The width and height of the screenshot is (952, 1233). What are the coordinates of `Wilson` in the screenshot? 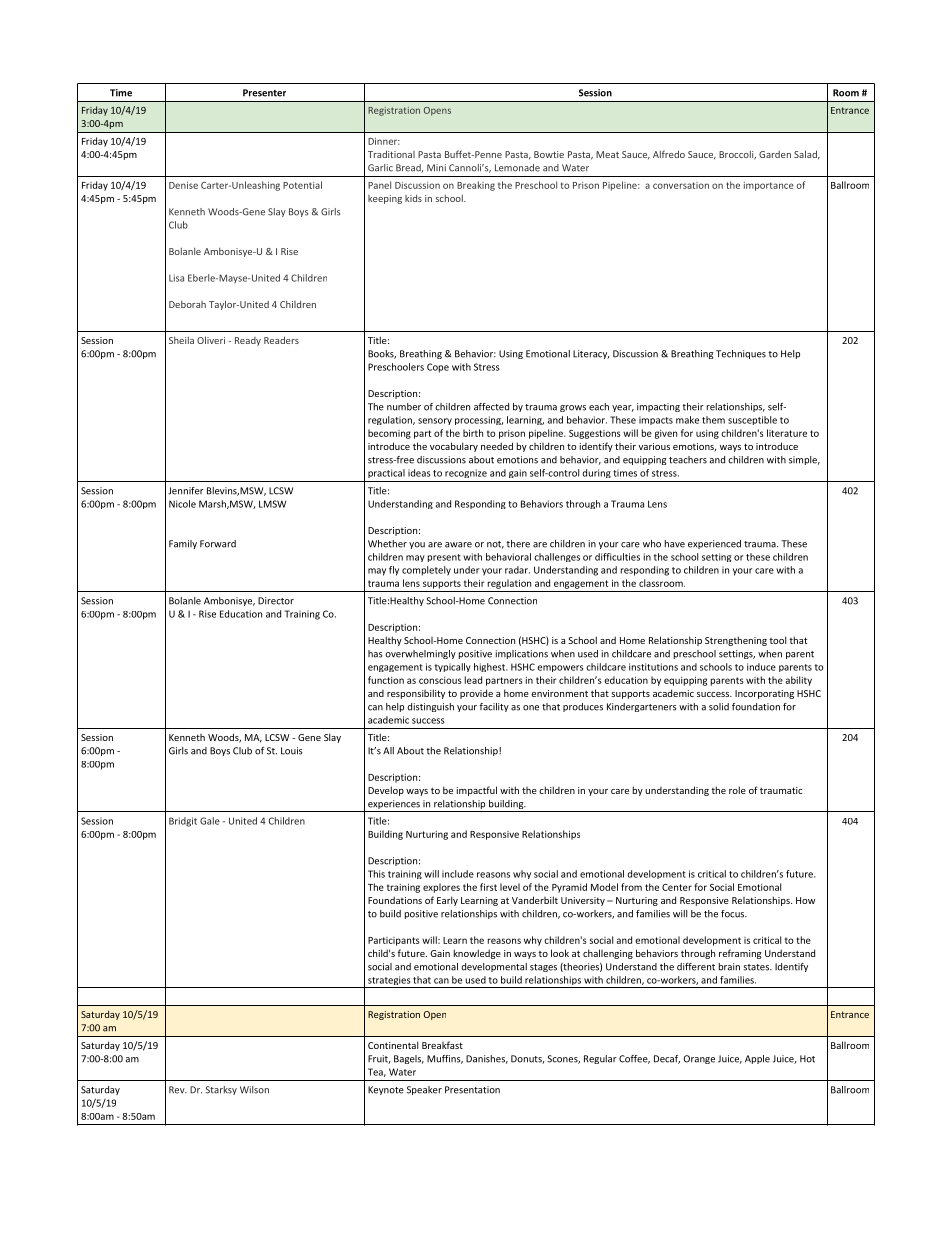 It's located at (254, 1090).
